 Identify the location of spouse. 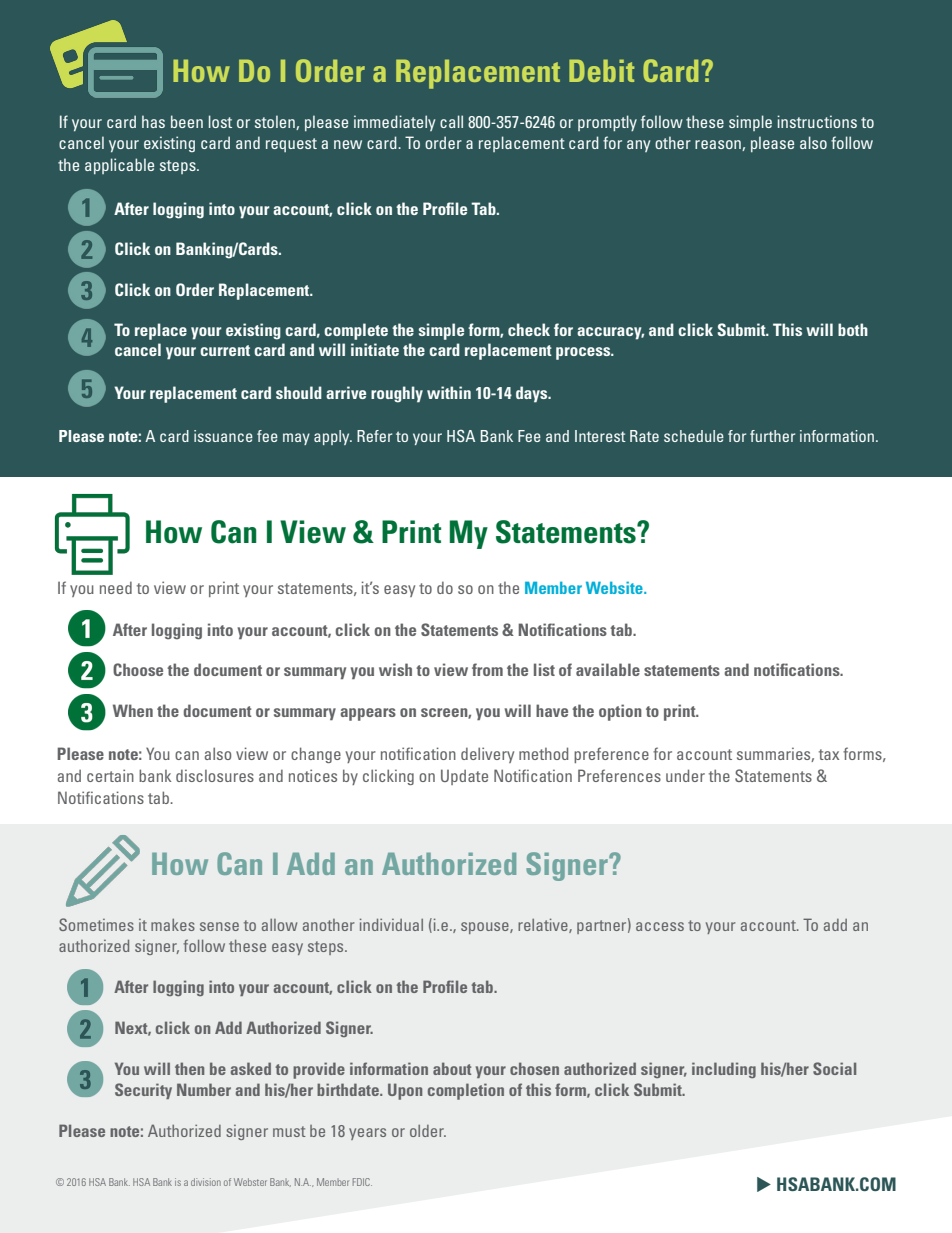
(486, 928).
